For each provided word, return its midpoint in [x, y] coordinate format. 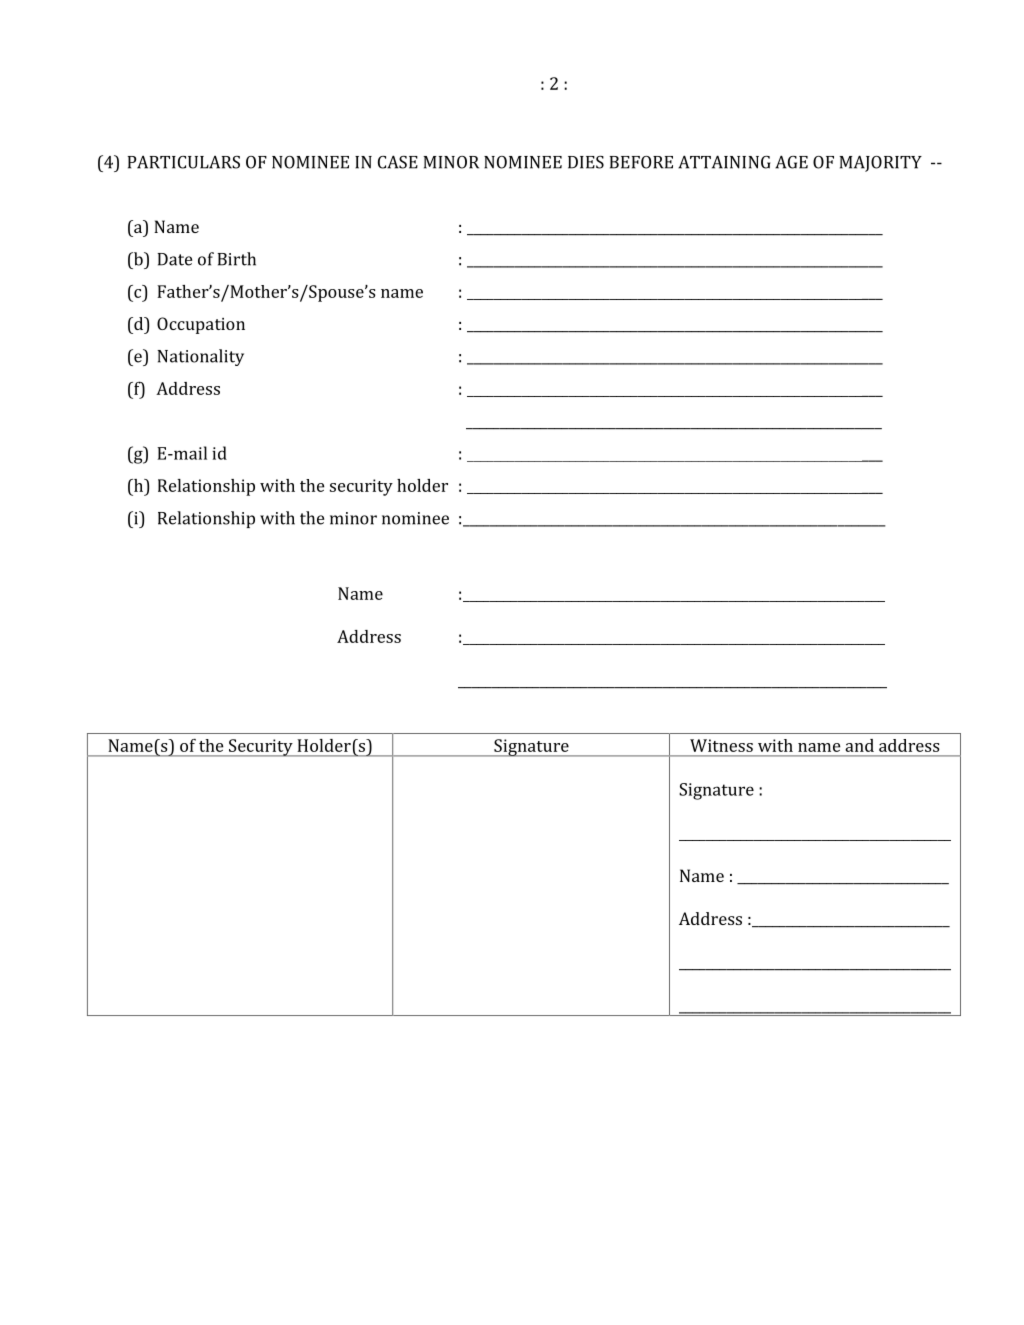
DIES [586, 162]
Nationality [200, 357]
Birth [237, 259]
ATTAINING [724, 162]
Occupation [201, 325]
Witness [721, 745]
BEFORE [641, 162]
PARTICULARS [184, 162]
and [859, 745]
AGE [791, 162]
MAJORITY [880, 163]
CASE [398, 162]
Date [175, 259]
